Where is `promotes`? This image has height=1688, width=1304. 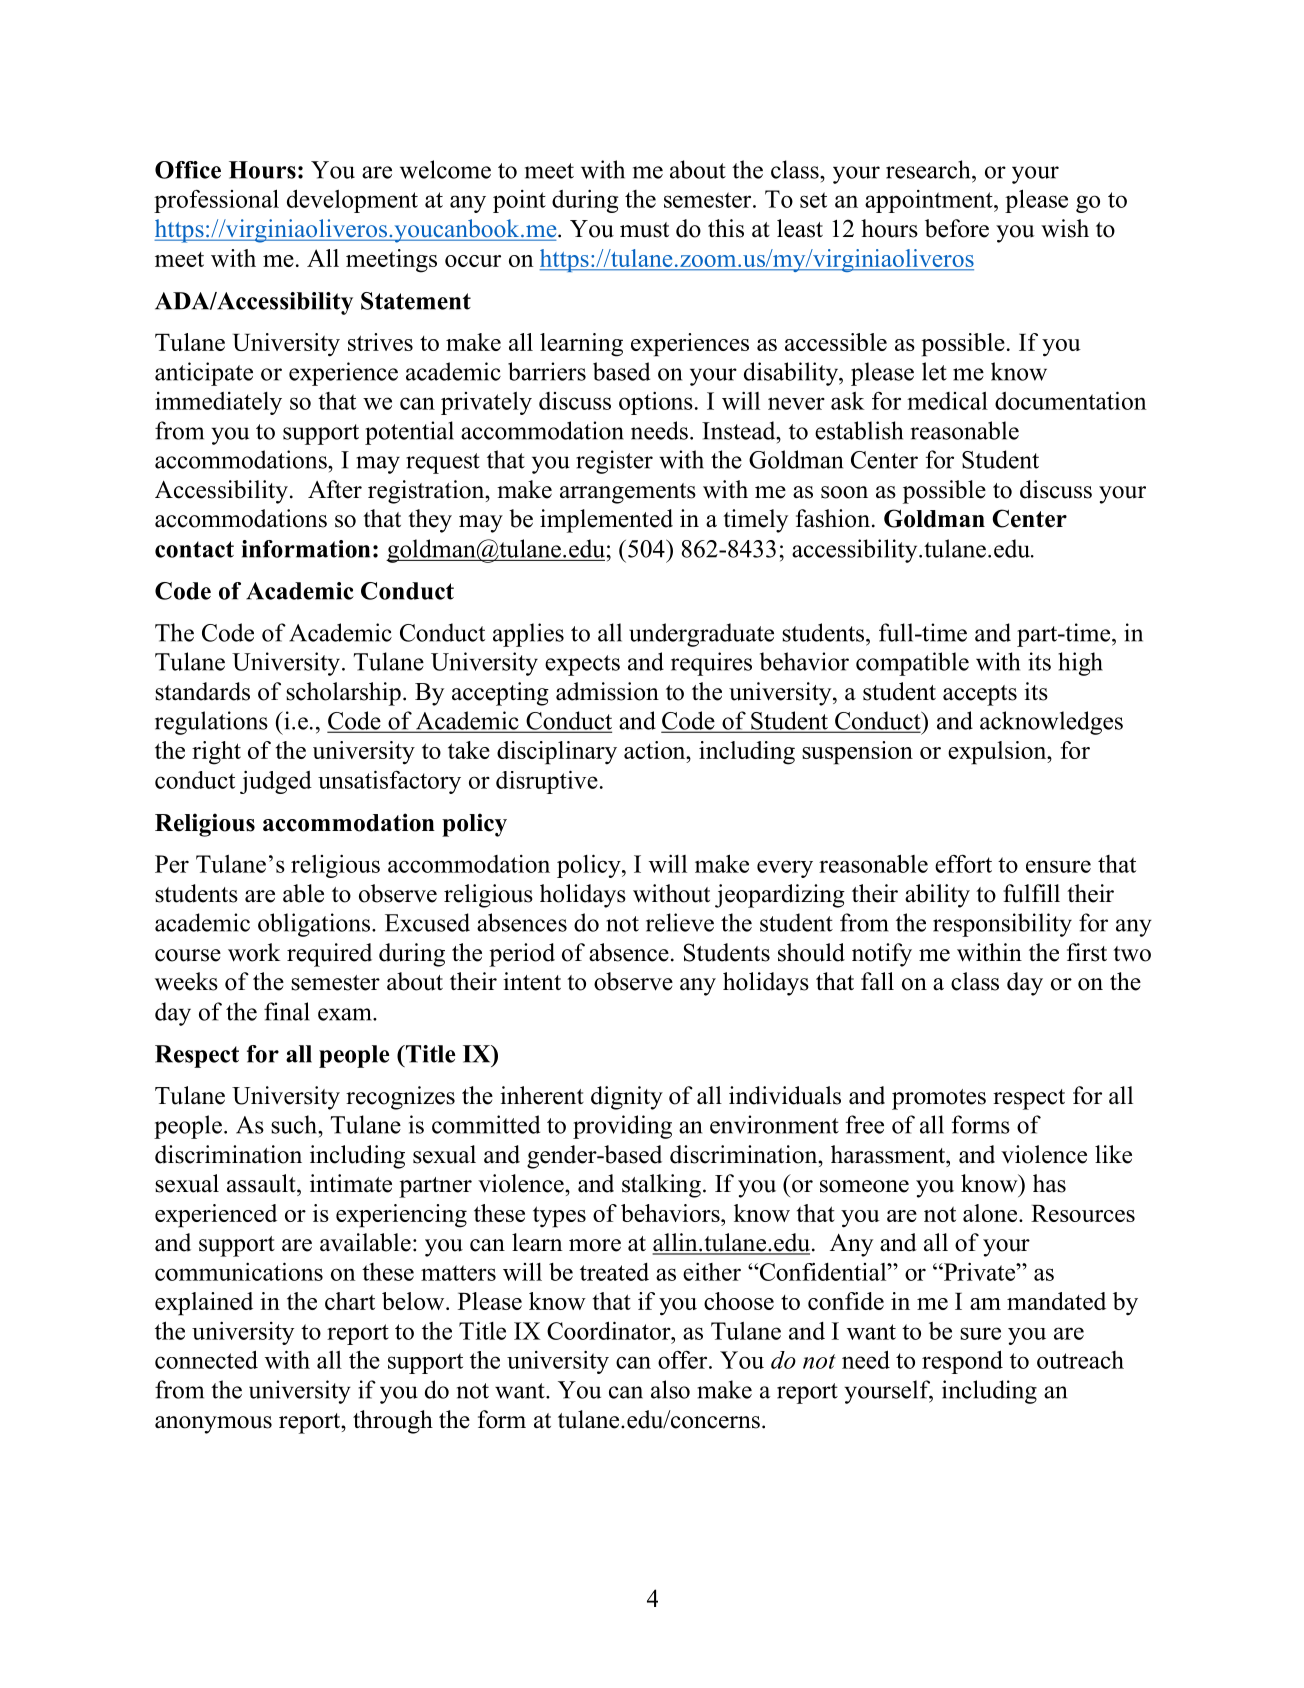
promotes is located at coordinates (939, 1099).
